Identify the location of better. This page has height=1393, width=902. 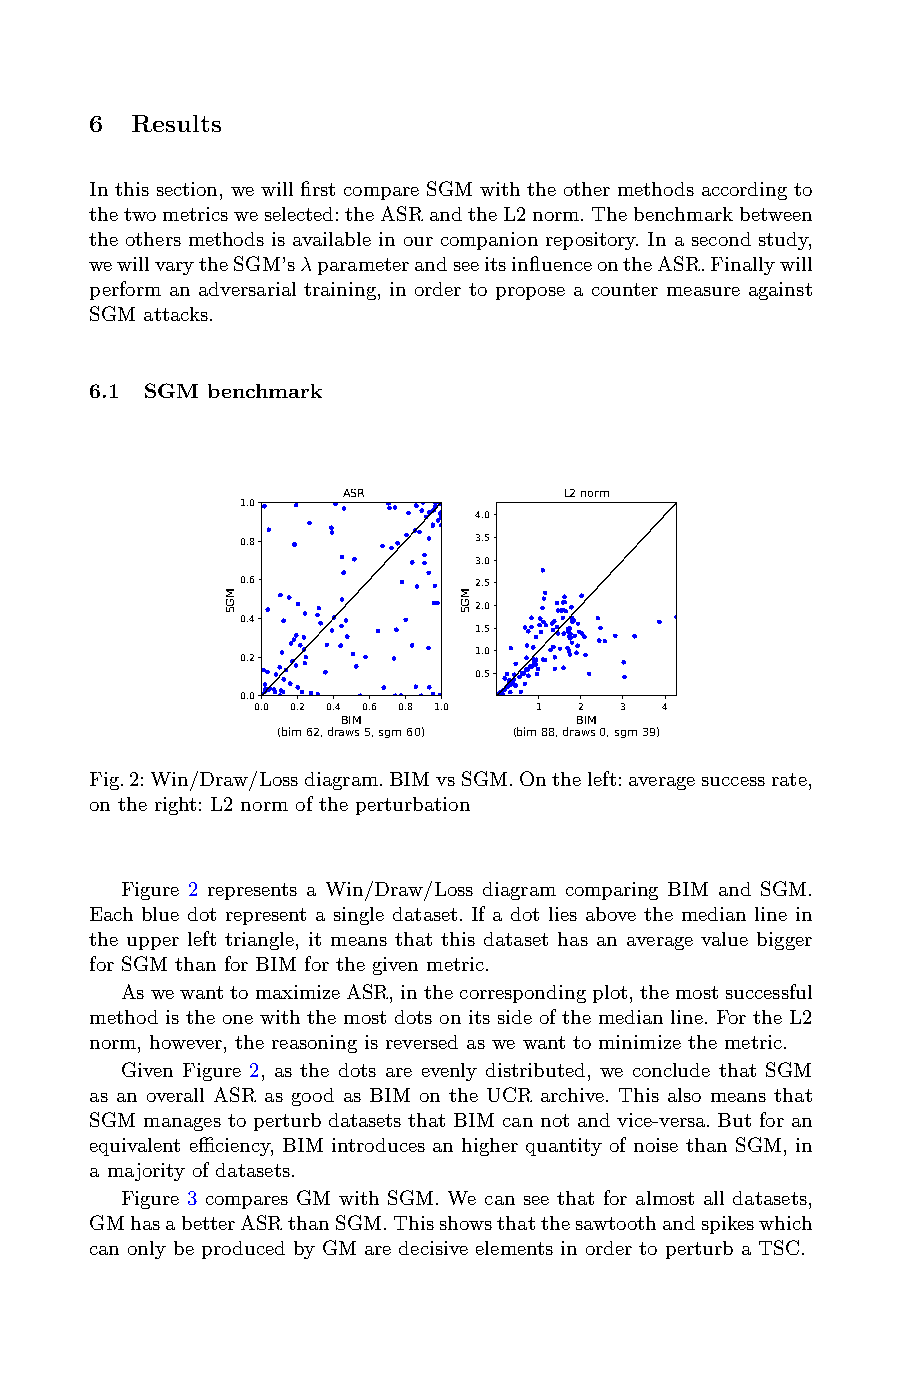
(208, 1223).
